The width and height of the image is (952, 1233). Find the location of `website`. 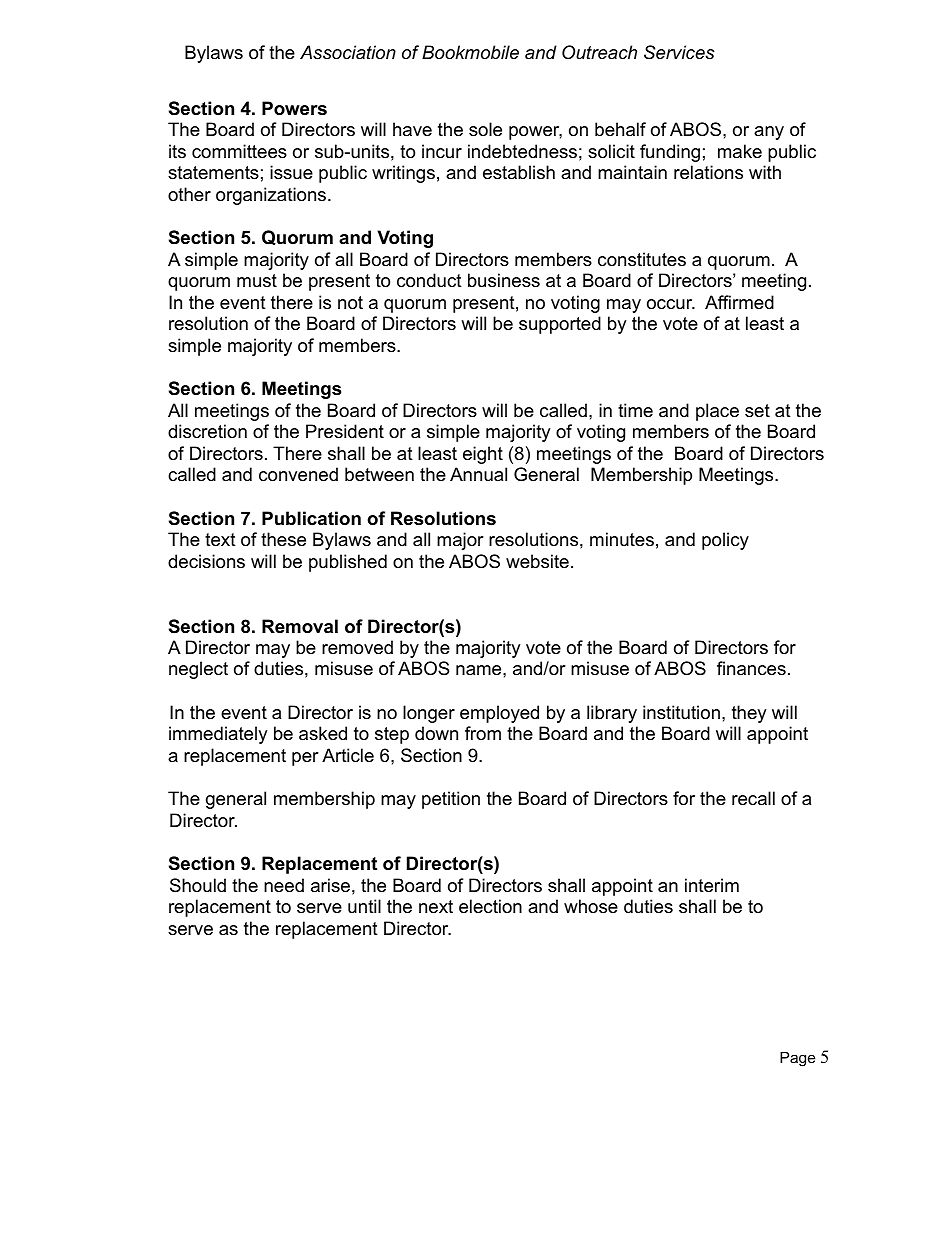

website is located at coordinates (537, 561).
